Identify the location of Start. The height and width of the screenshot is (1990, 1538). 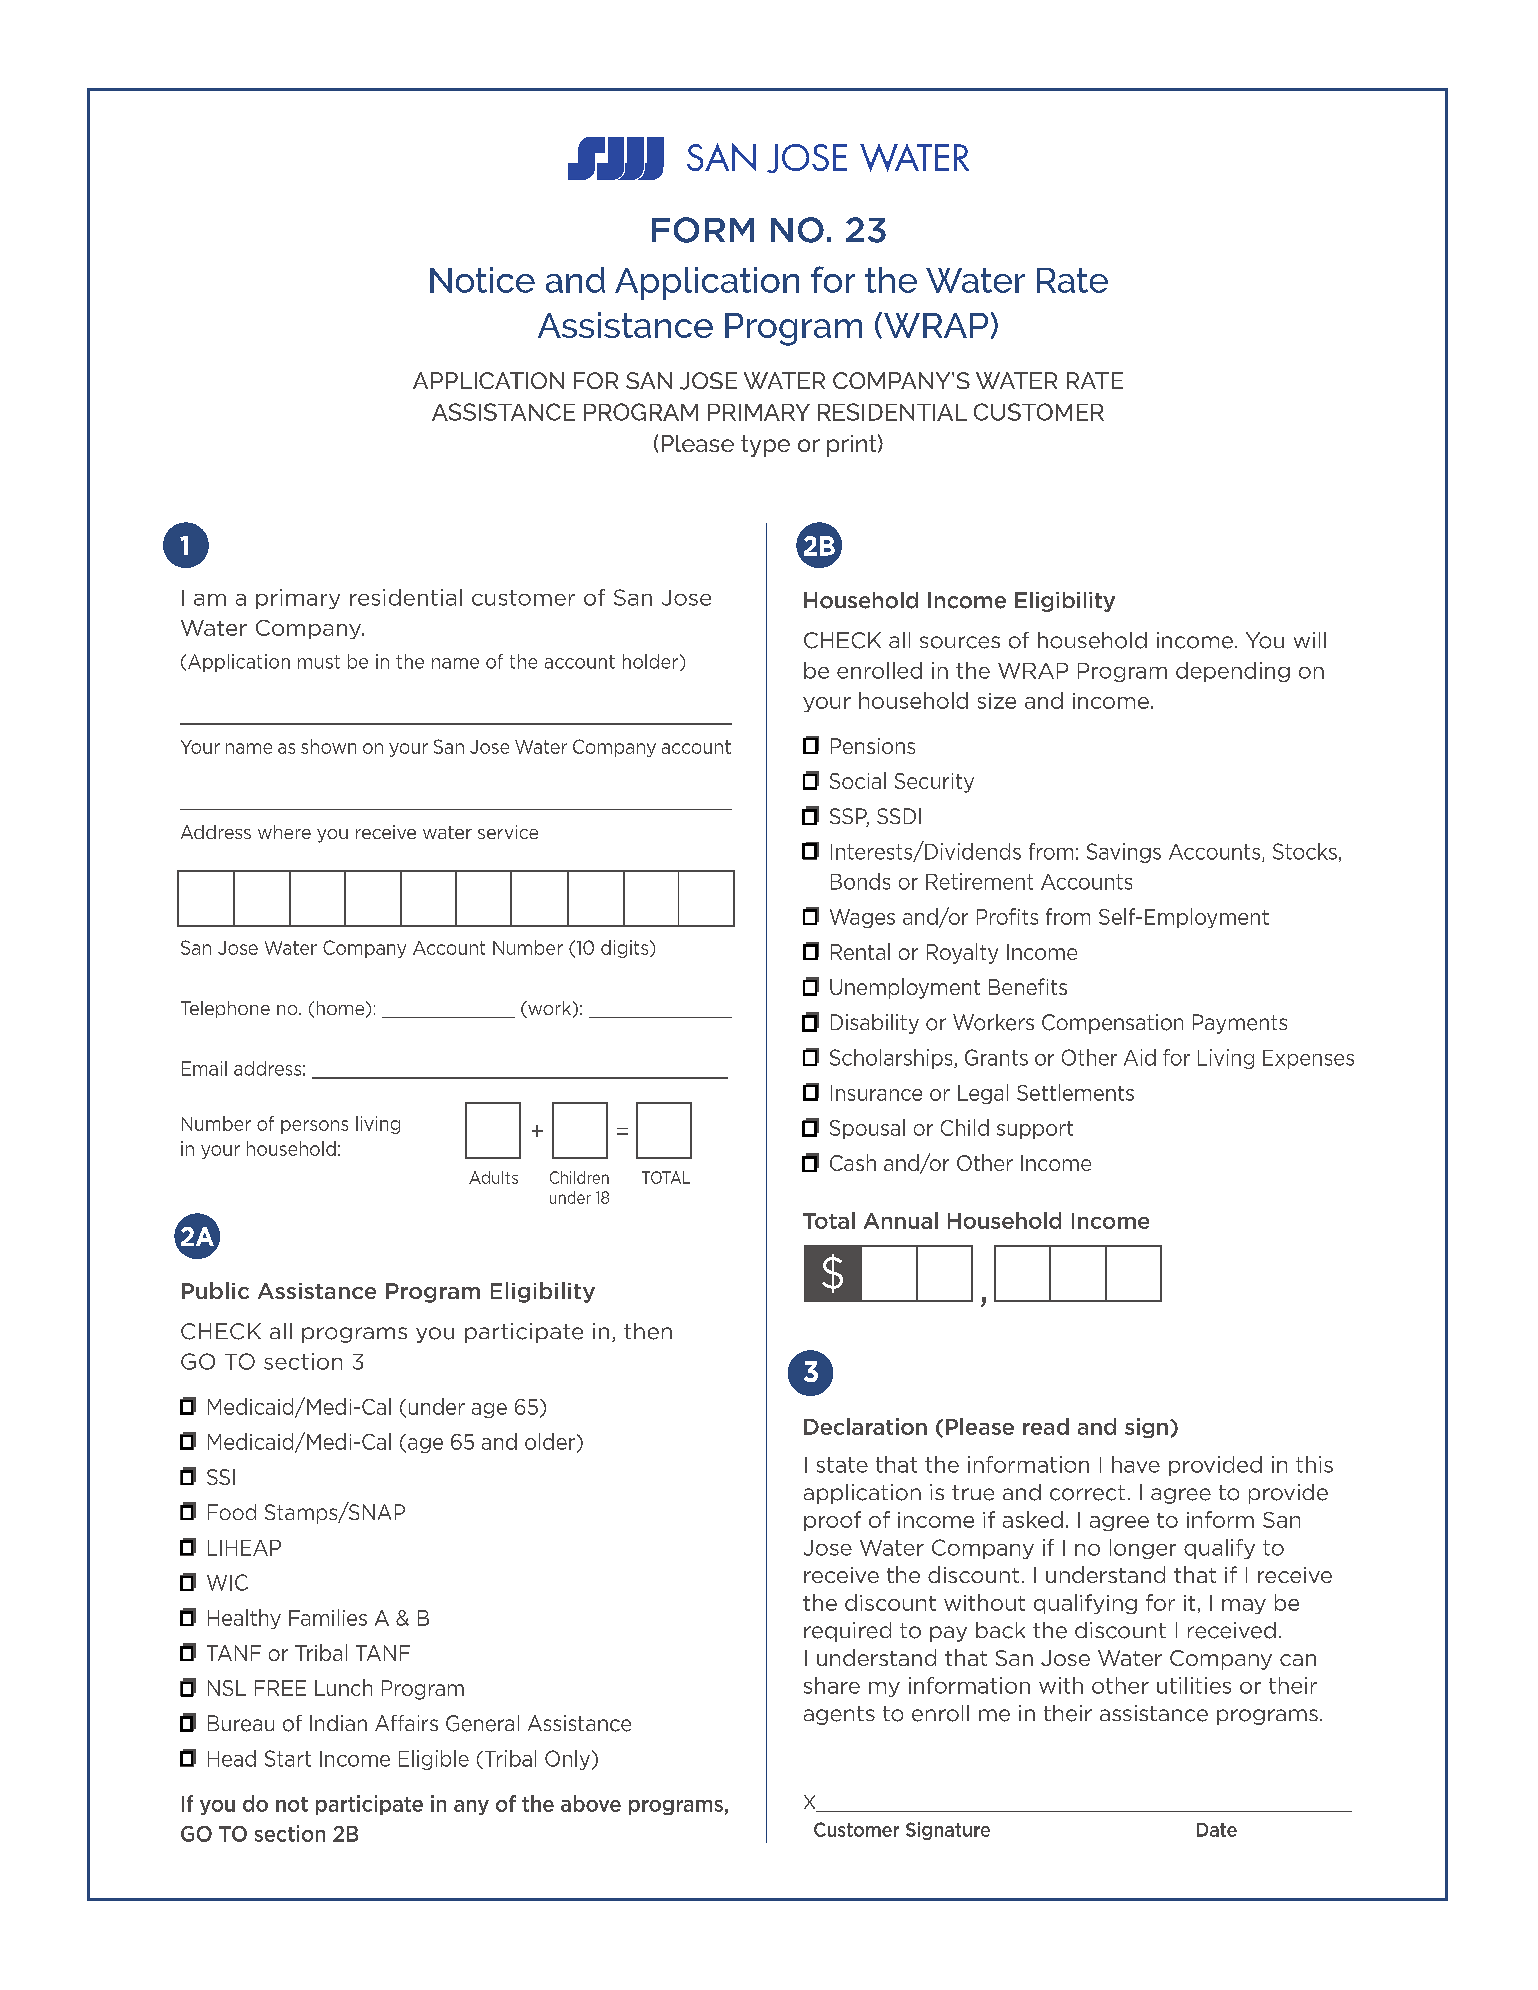
(288, 1758).
